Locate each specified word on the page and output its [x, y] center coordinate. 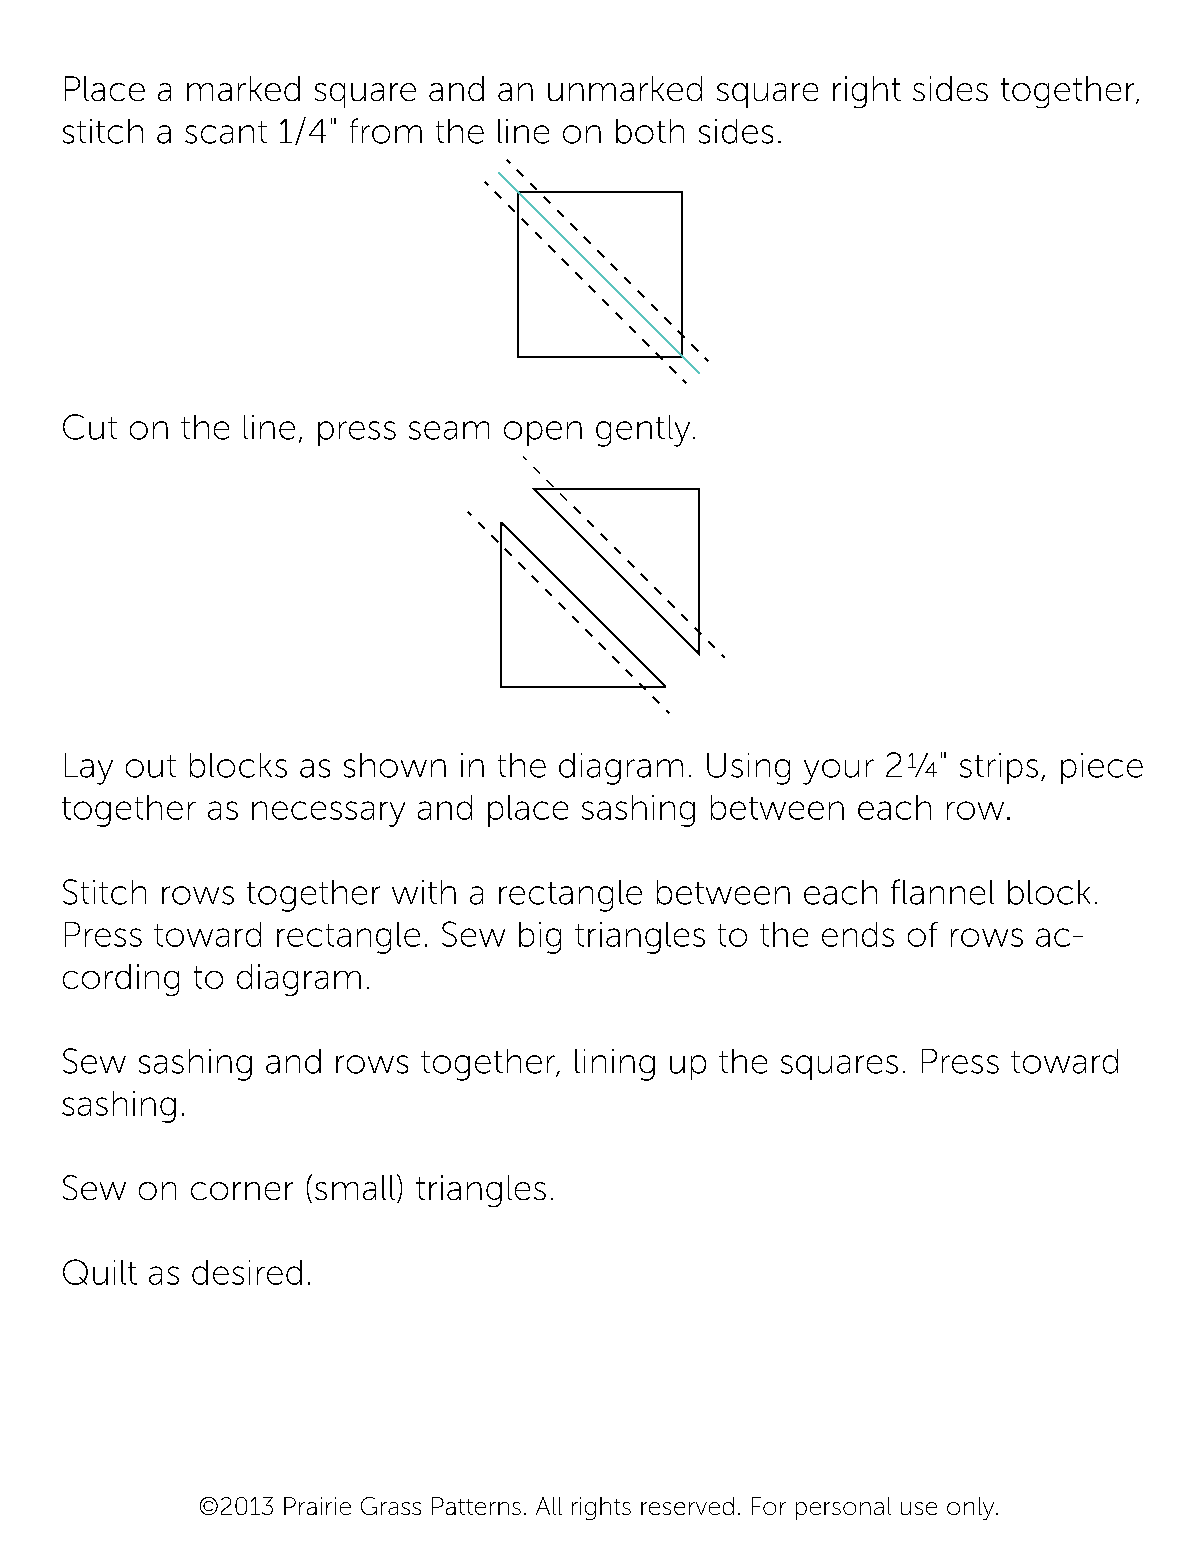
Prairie [317, 1506]
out [151, 766]
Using [748, 769]
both [650, 131]
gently [643, 431]
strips [999, 768]
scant [226, 132]
